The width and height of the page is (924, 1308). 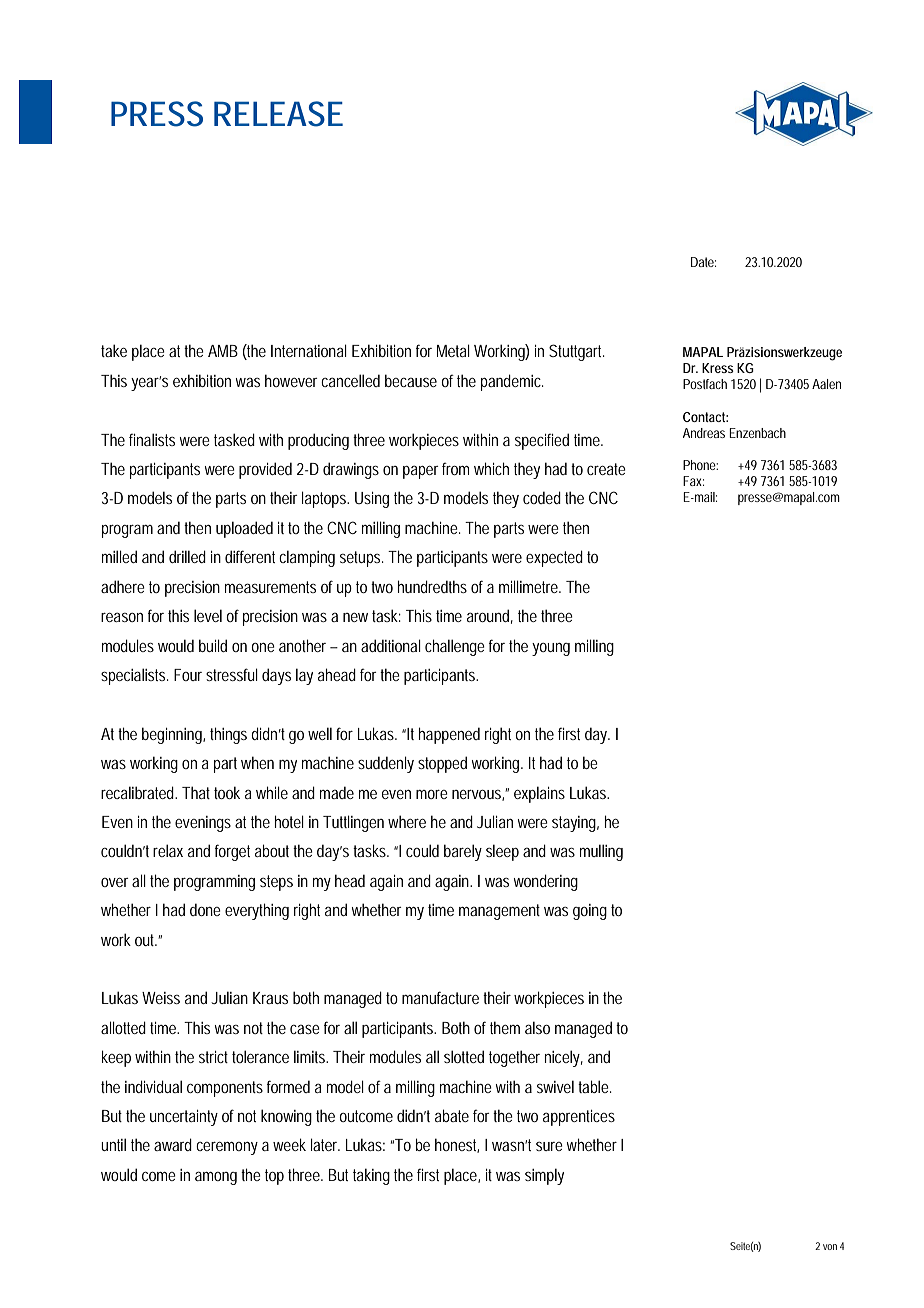 I want to click on expected, so click(x=554, y=558).
